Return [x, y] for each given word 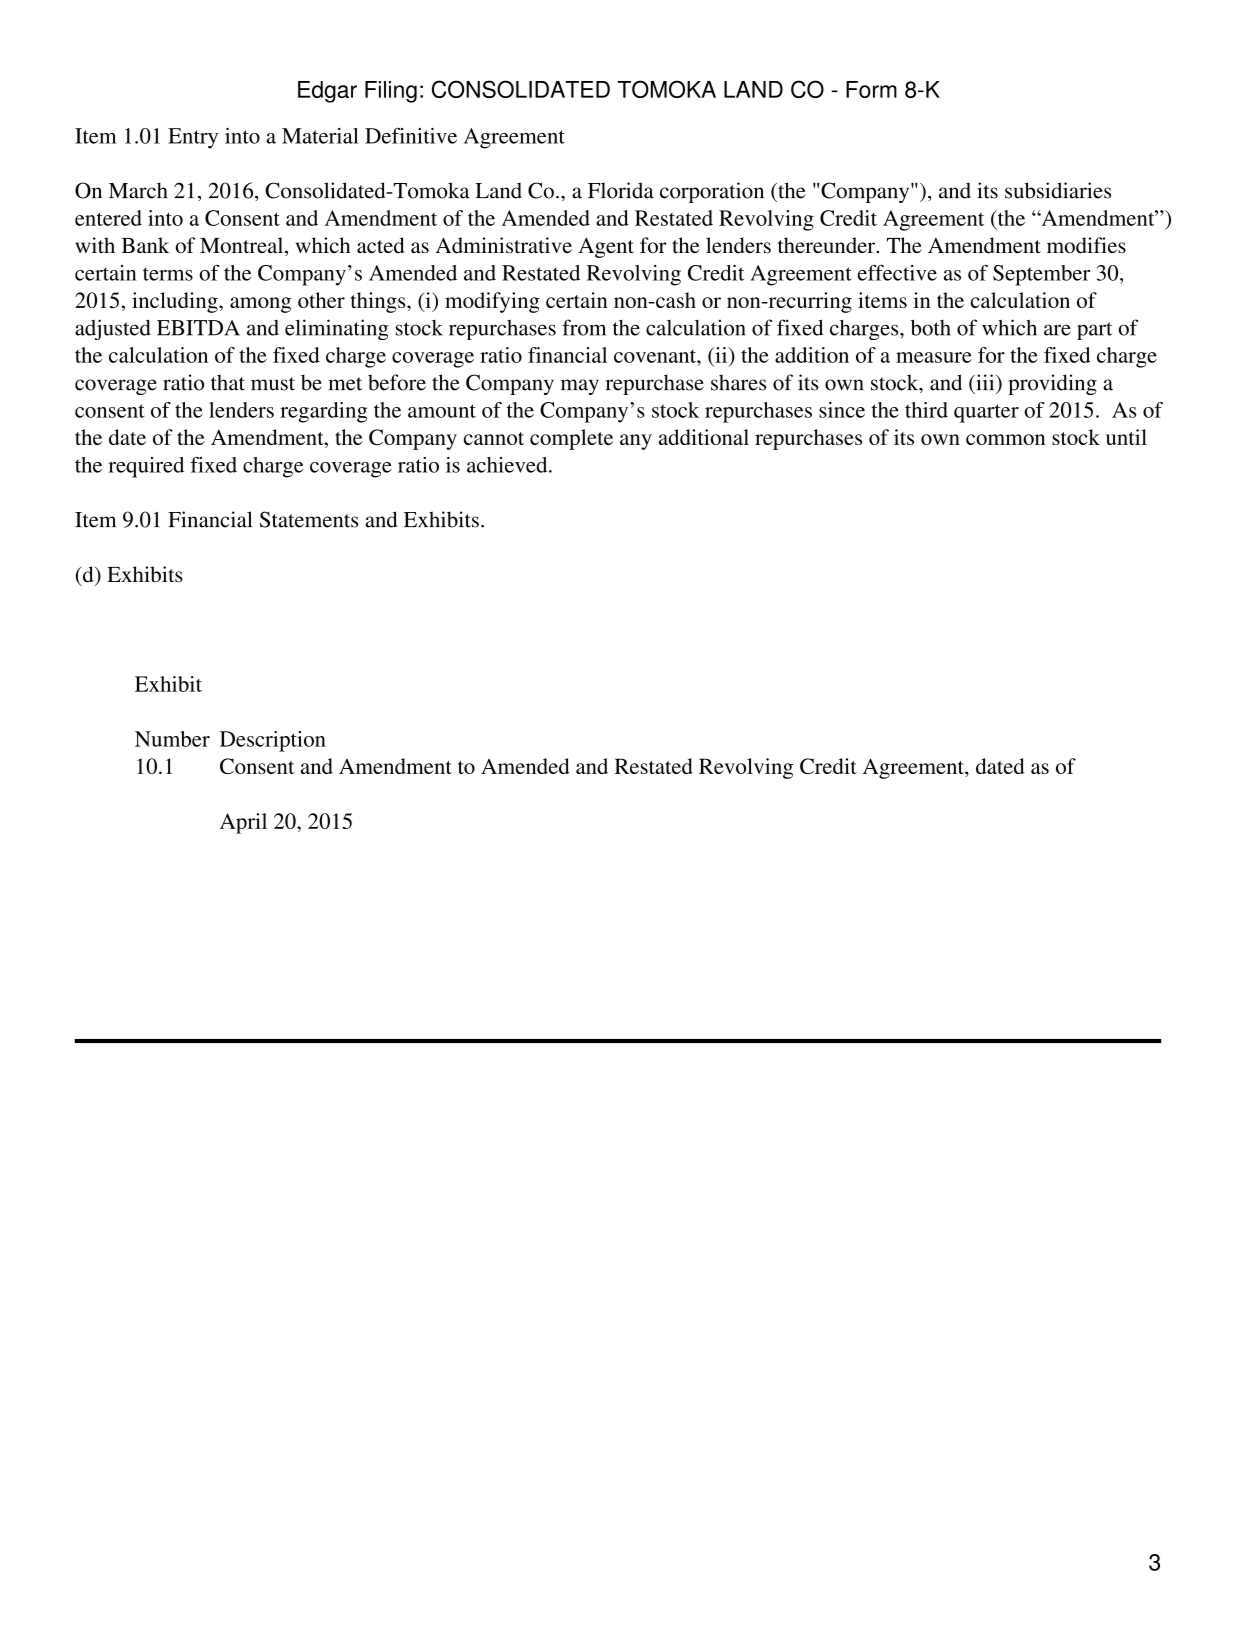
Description [273, 741]
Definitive [411, 136]
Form [871, 89]
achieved [508, 465]
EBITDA [198, 328]
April [243, 823]
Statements [309, 519]
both [931, 327]
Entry [193, 138]
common [1005, 439]
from [584, 327]
